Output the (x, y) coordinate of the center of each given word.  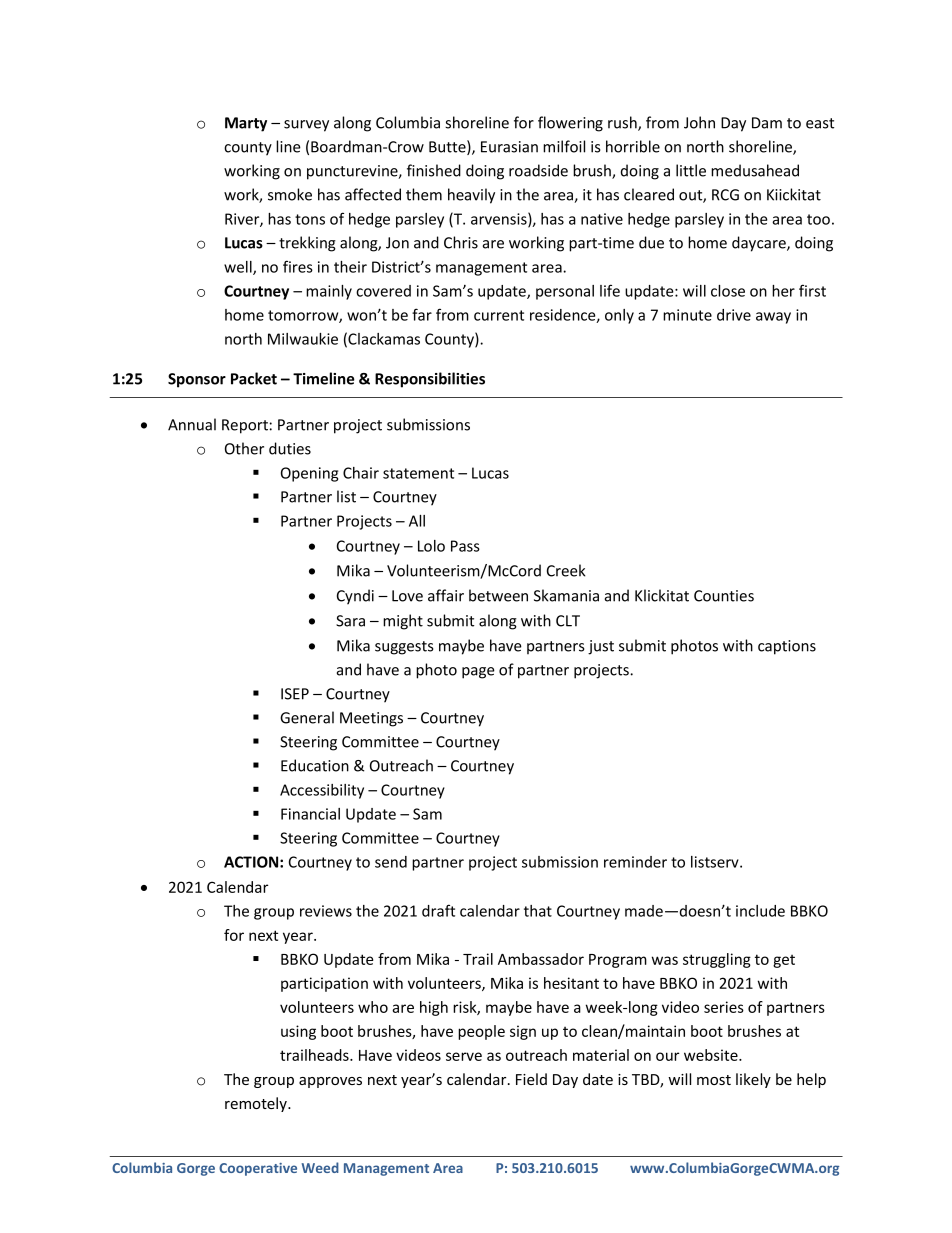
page (478, 673)
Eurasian (509, 147)
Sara (350, 621)
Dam (767, 123)
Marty (246, 124)
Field (531, 1079)
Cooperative (258, 1169)
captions (787, 647)
